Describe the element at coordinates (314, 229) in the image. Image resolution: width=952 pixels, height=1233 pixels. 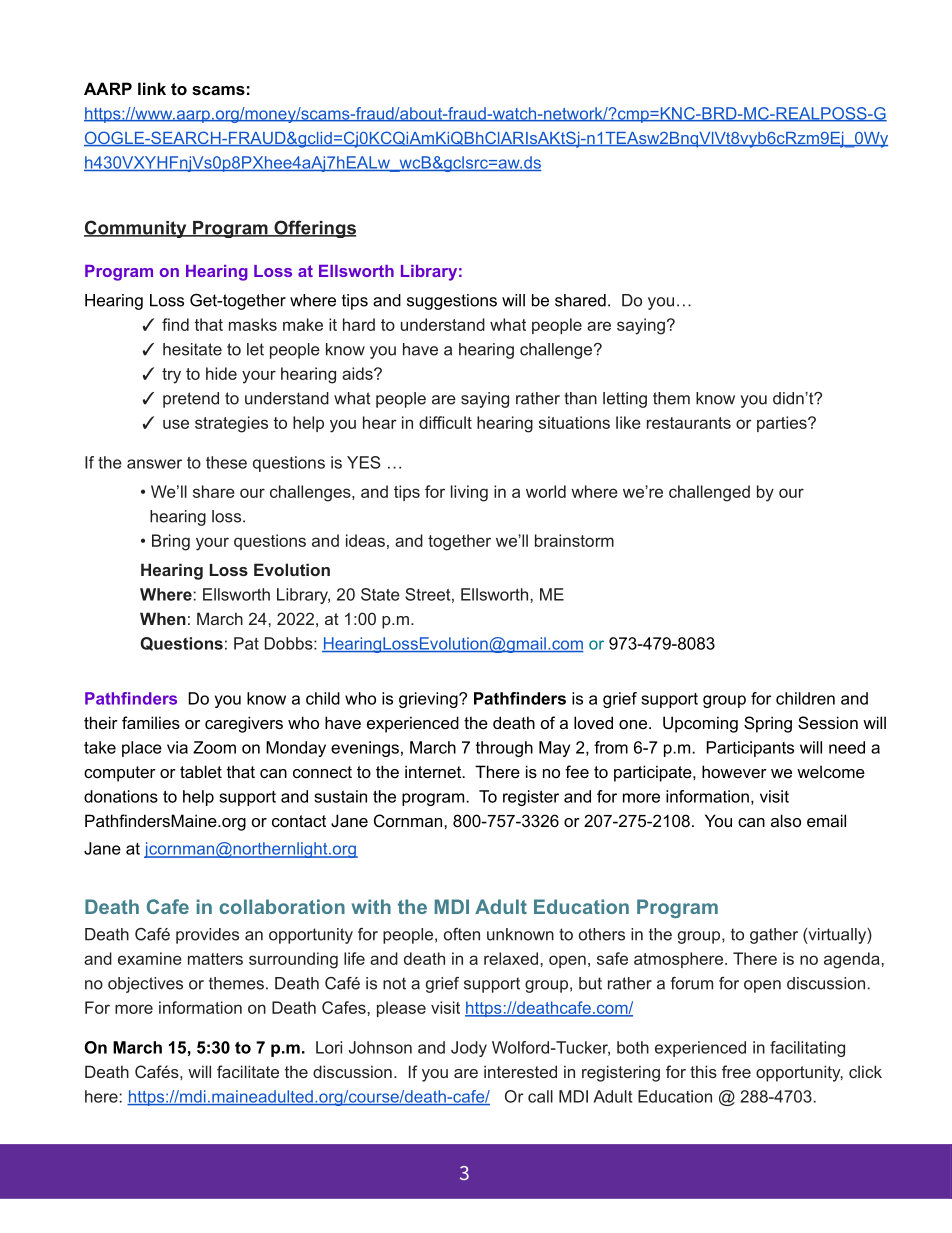
I see `Offerings` at that location.
